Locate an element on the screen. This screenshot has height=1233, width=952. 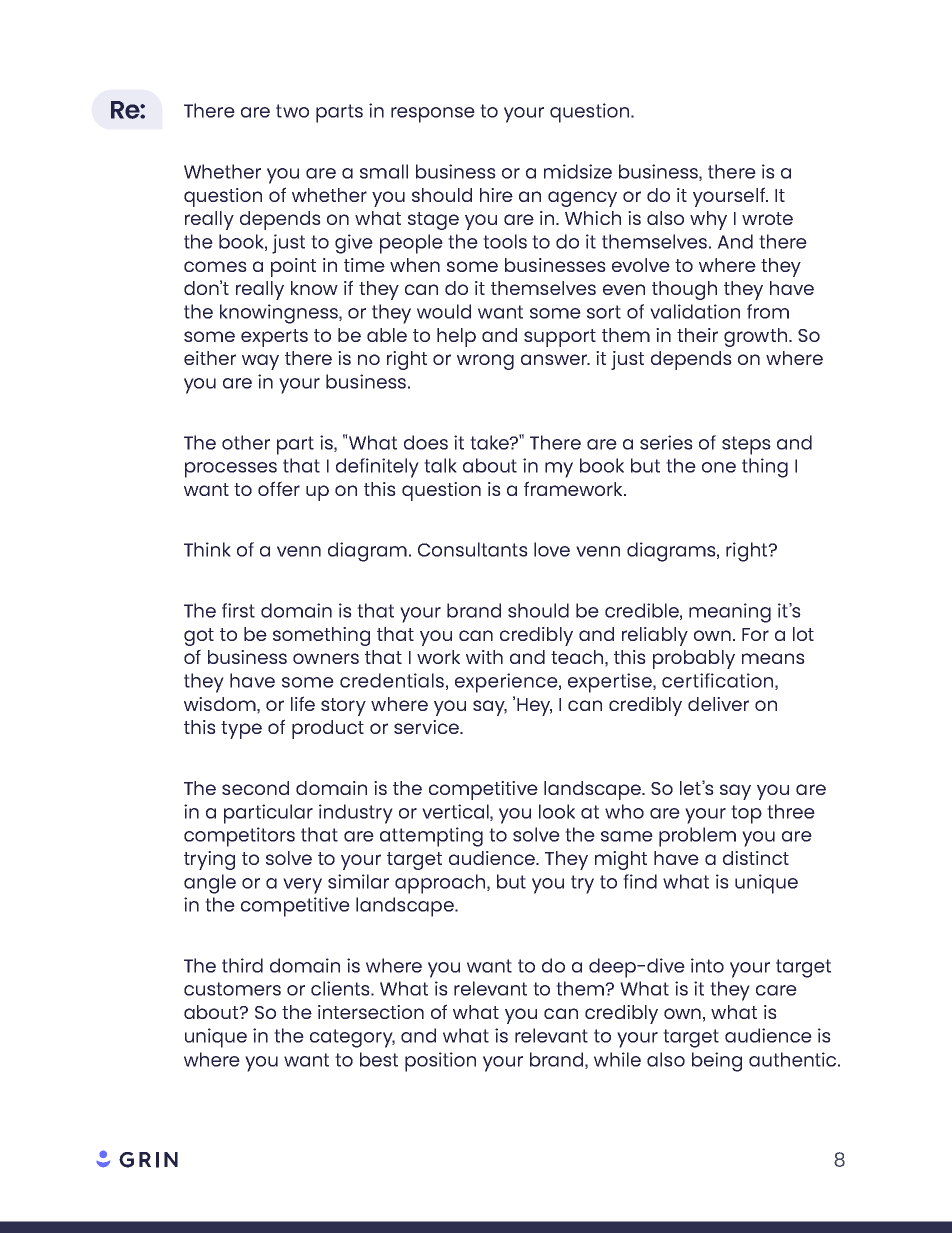
type is located at coordinates (241, 730).
